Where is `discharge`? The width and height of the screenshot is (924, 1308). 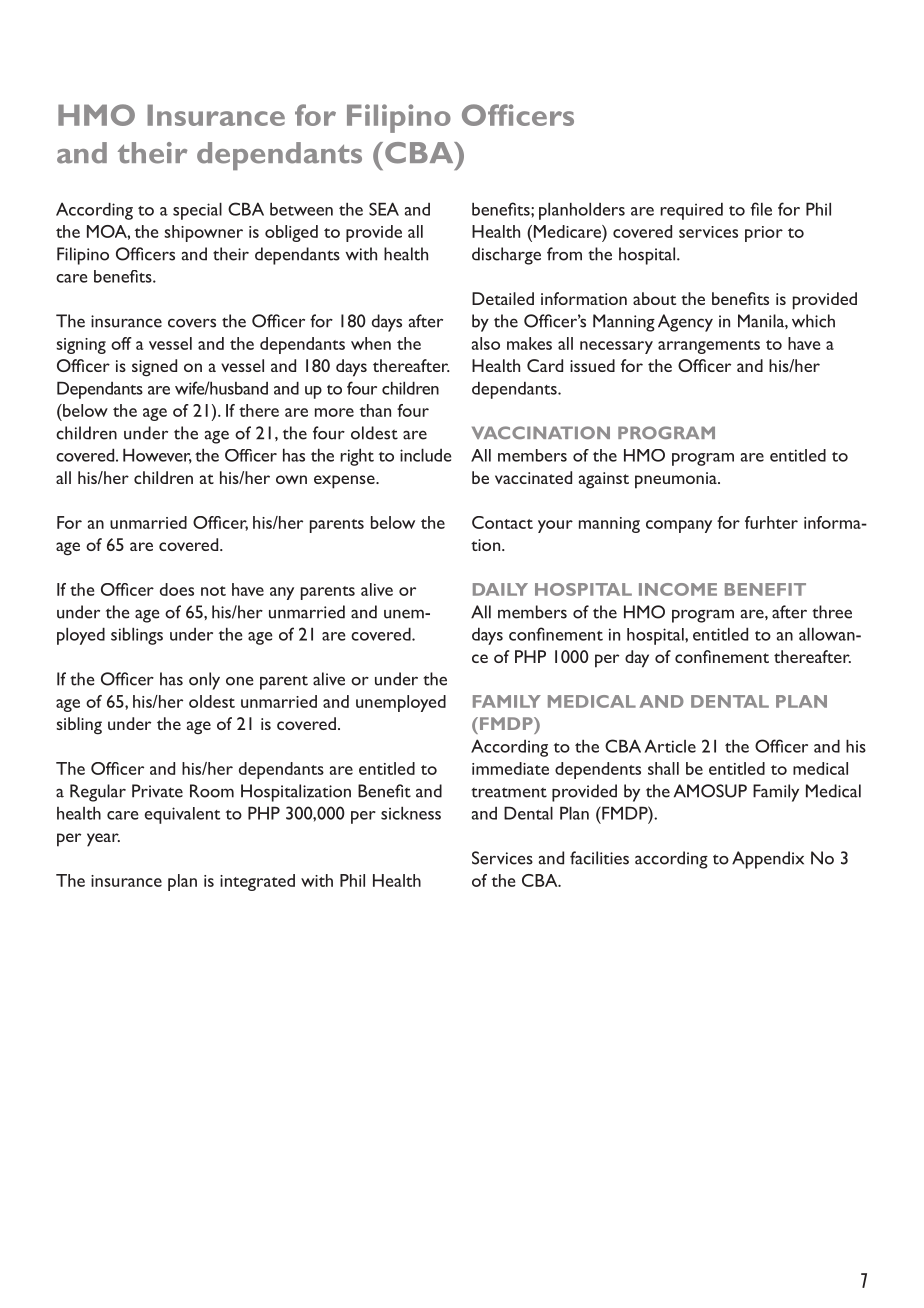
discharge is located at coordinates (506, 256).
